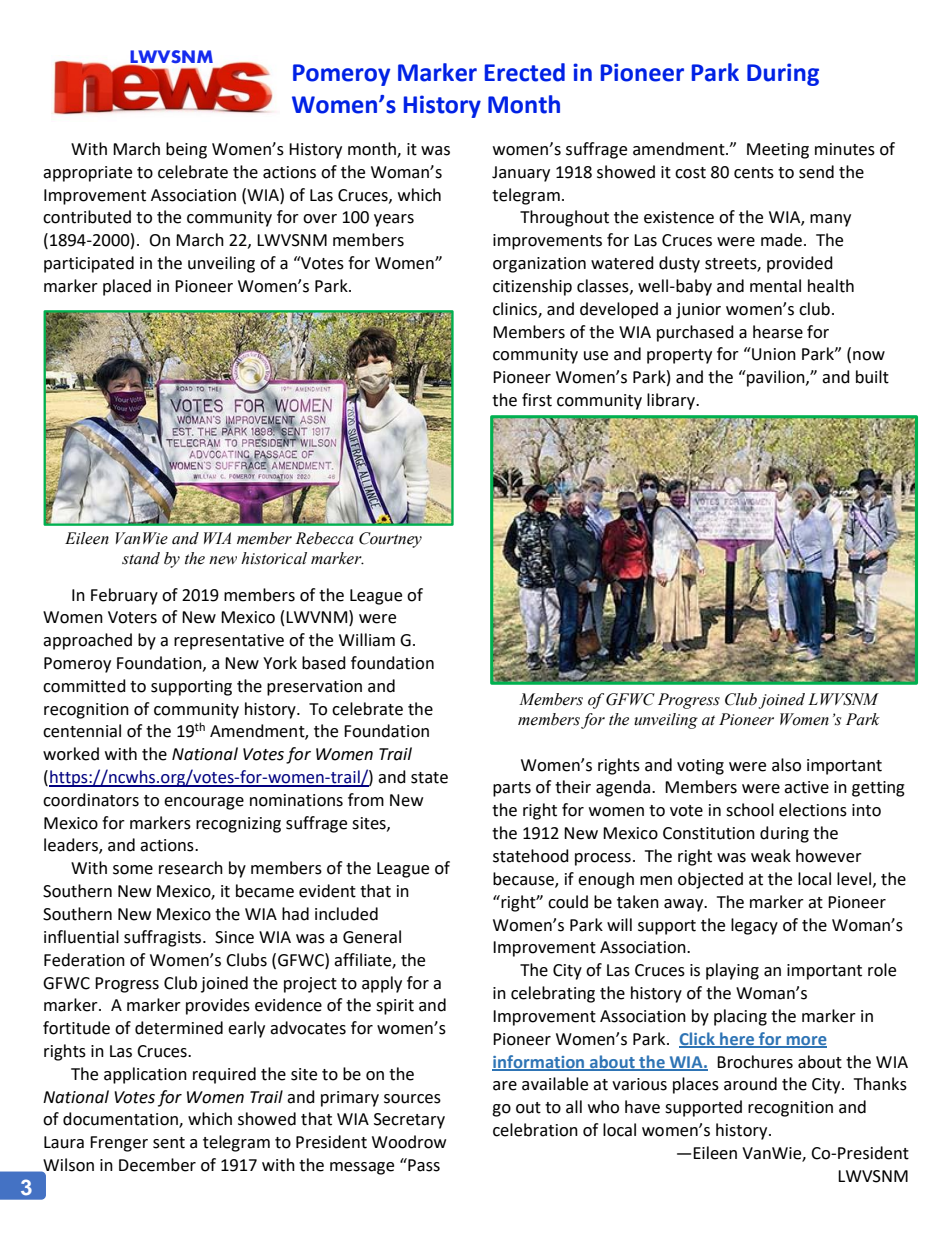 Image resolution: width=952 pixels, height=1233 pixels. What do you see at coordinates (524, 880) in the page?
I see `because` at bounding box center [524, 880].
